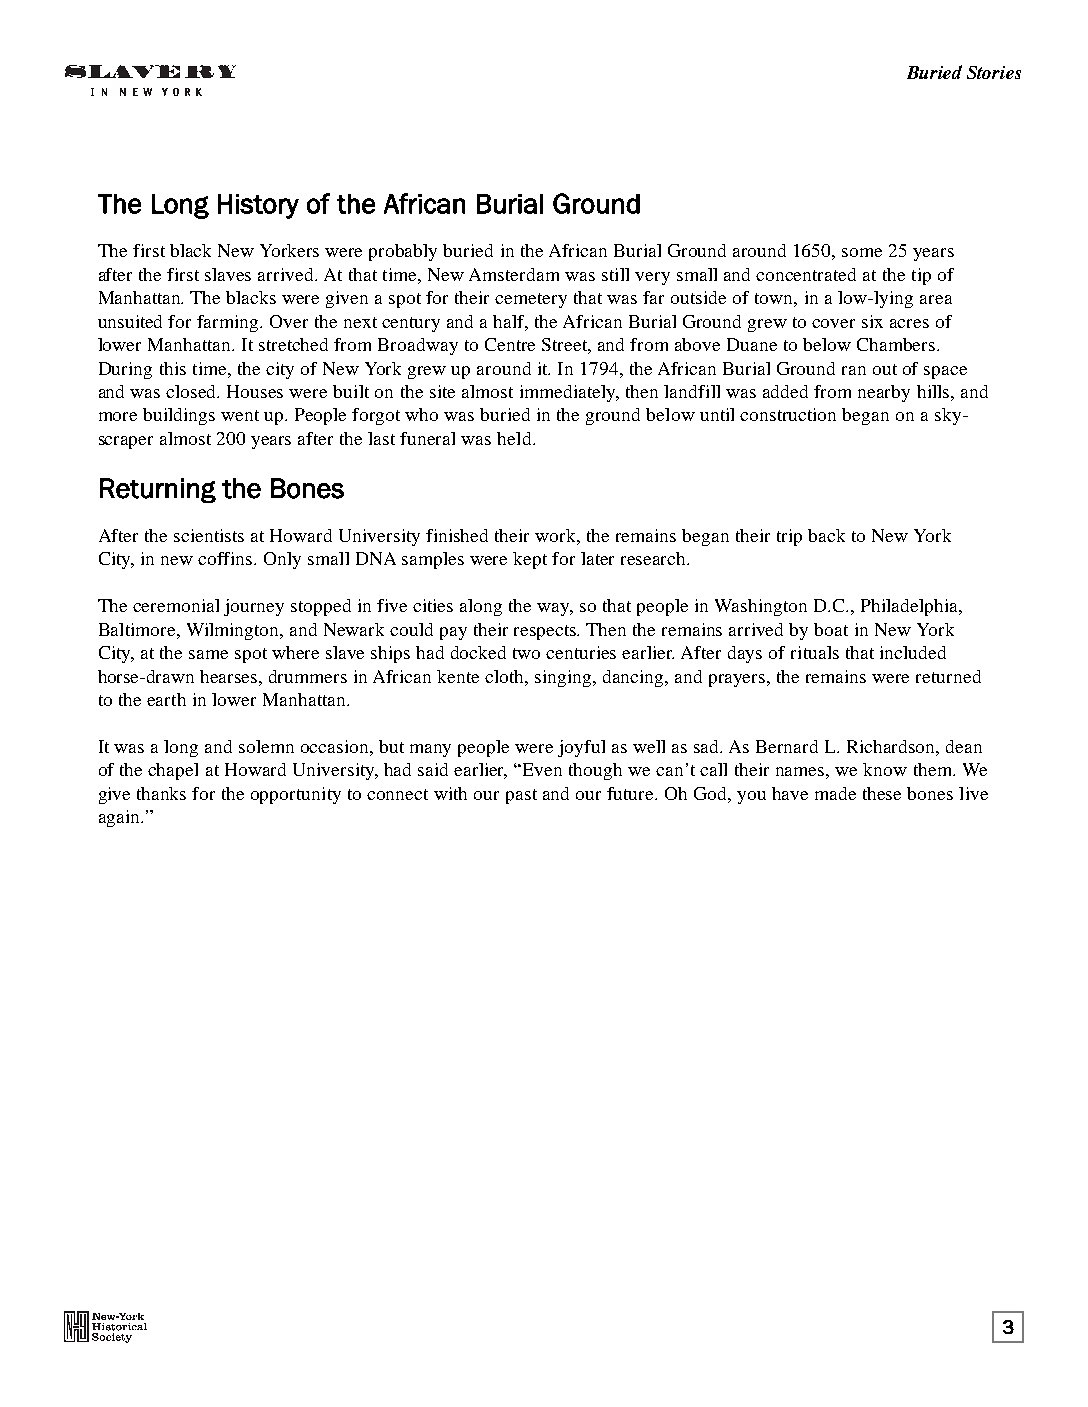  I want to click on nearby, so click(884, 393).
